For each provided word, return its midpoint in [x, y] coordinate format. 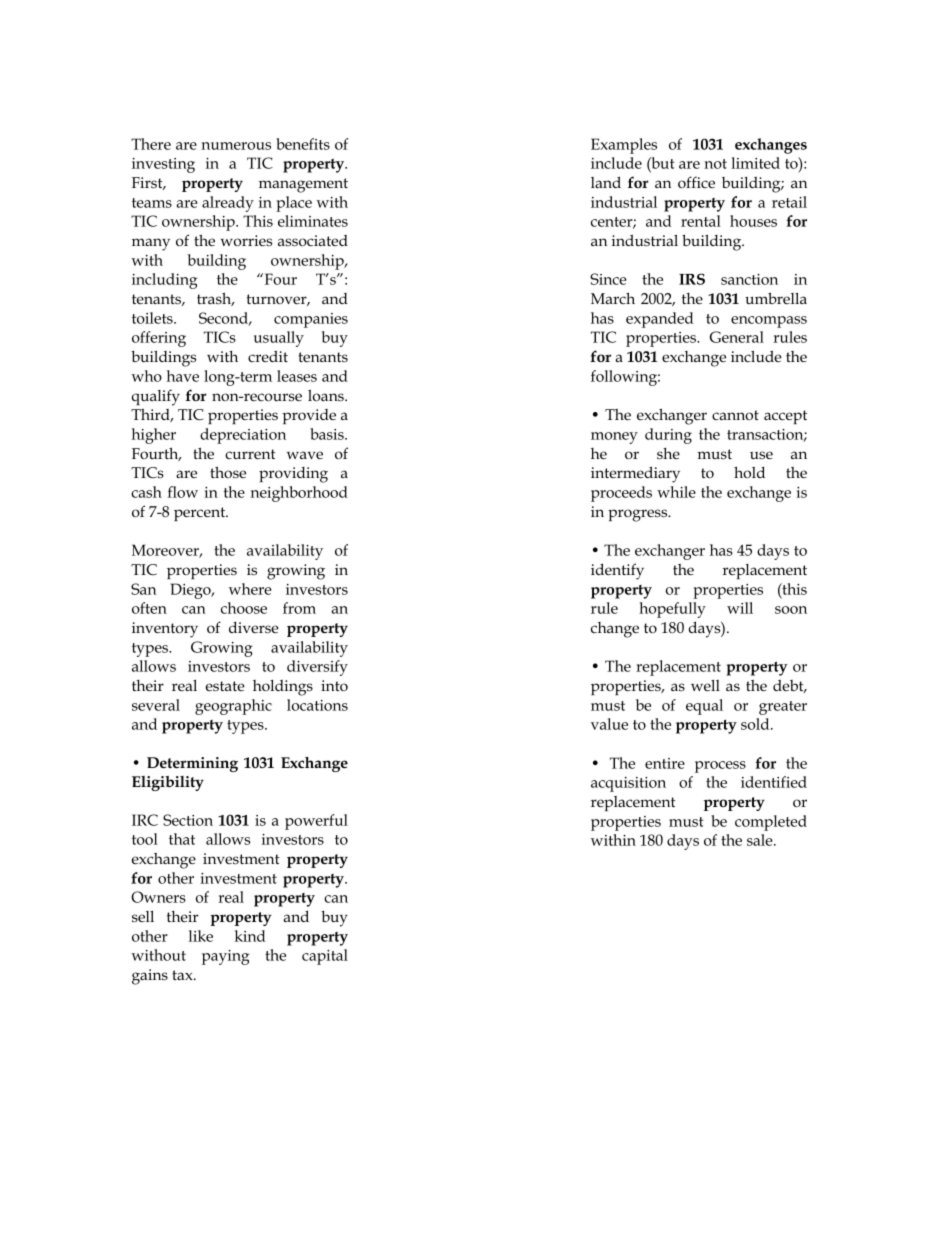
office [696, 182]
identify [617, 571]
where [250, 589]
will [740, 608]
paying [225, 957]
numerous [236, 146]
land [606, 182]
